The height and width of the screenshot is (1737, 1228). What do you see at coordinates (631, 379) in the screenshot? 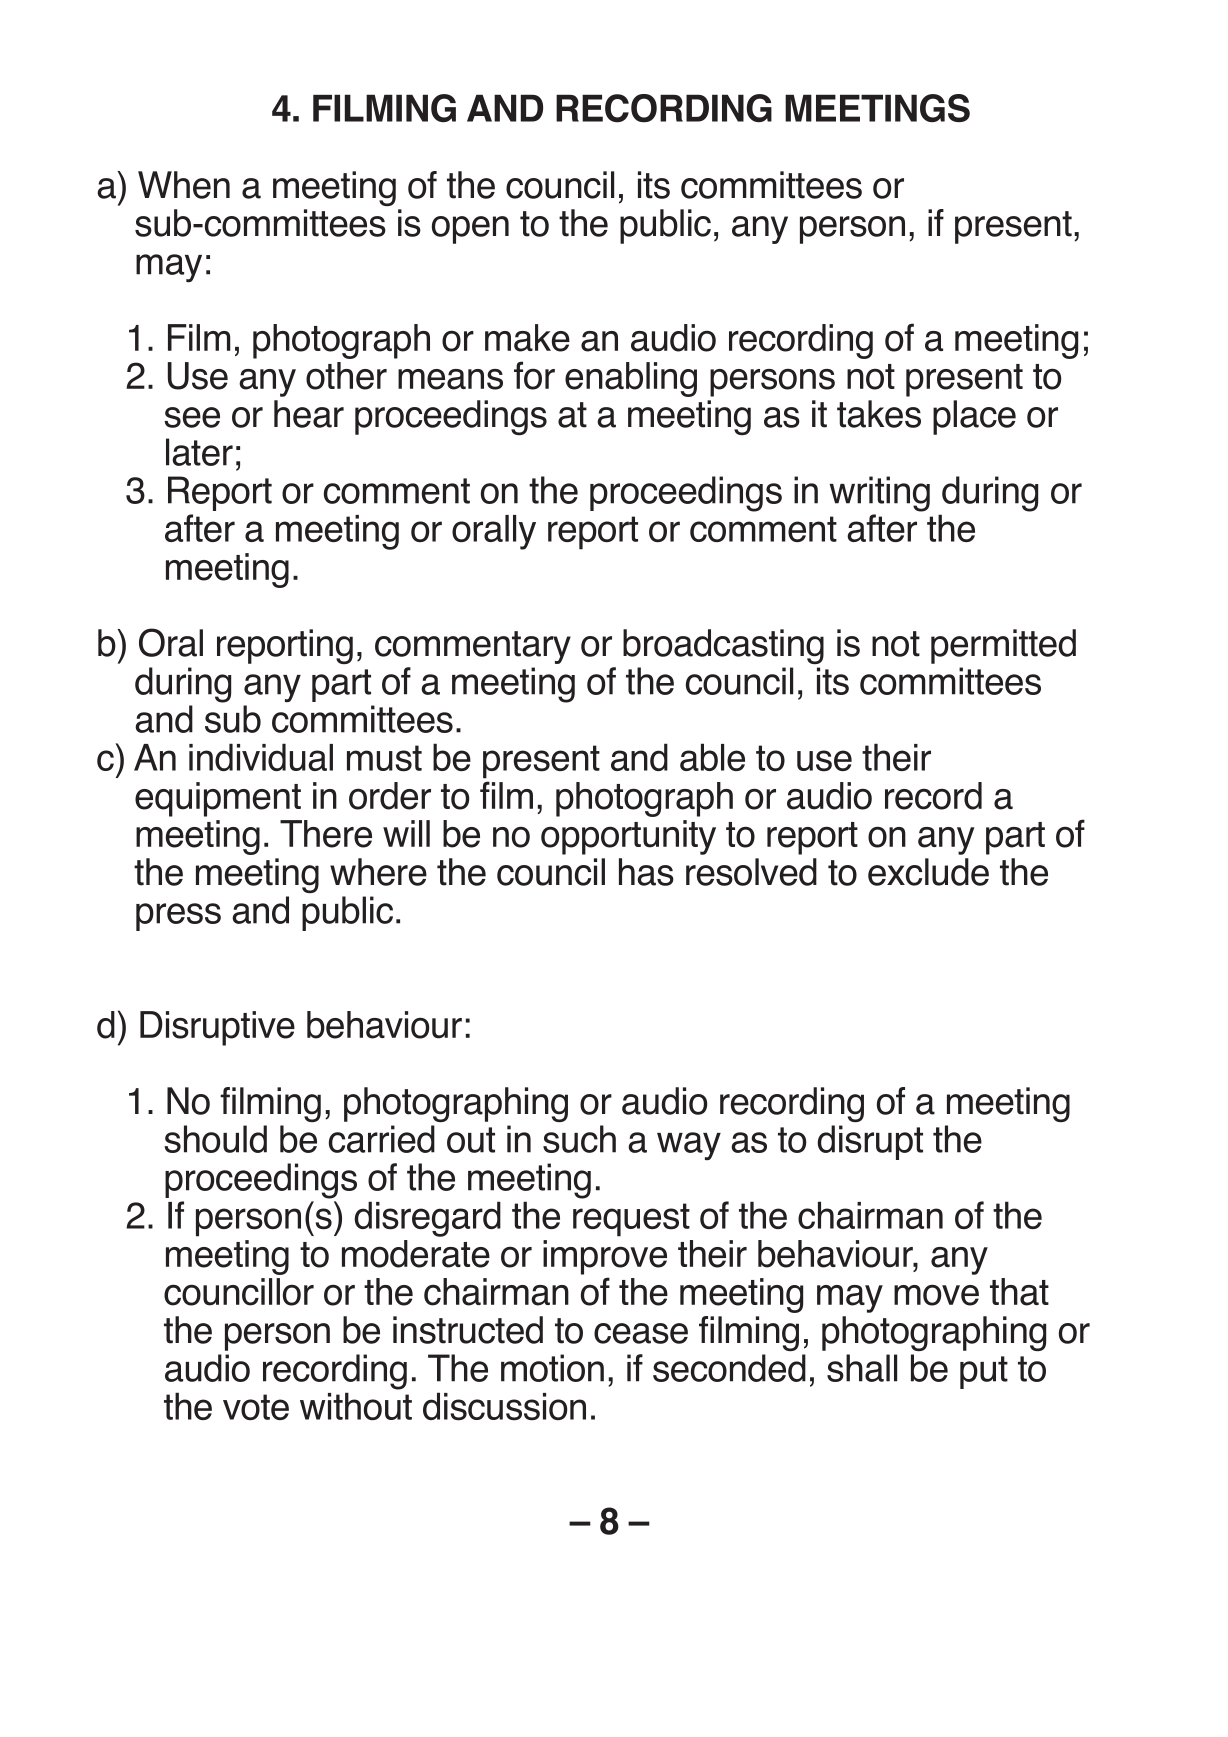
I see `enabling` at bounding box center [631, 379].
